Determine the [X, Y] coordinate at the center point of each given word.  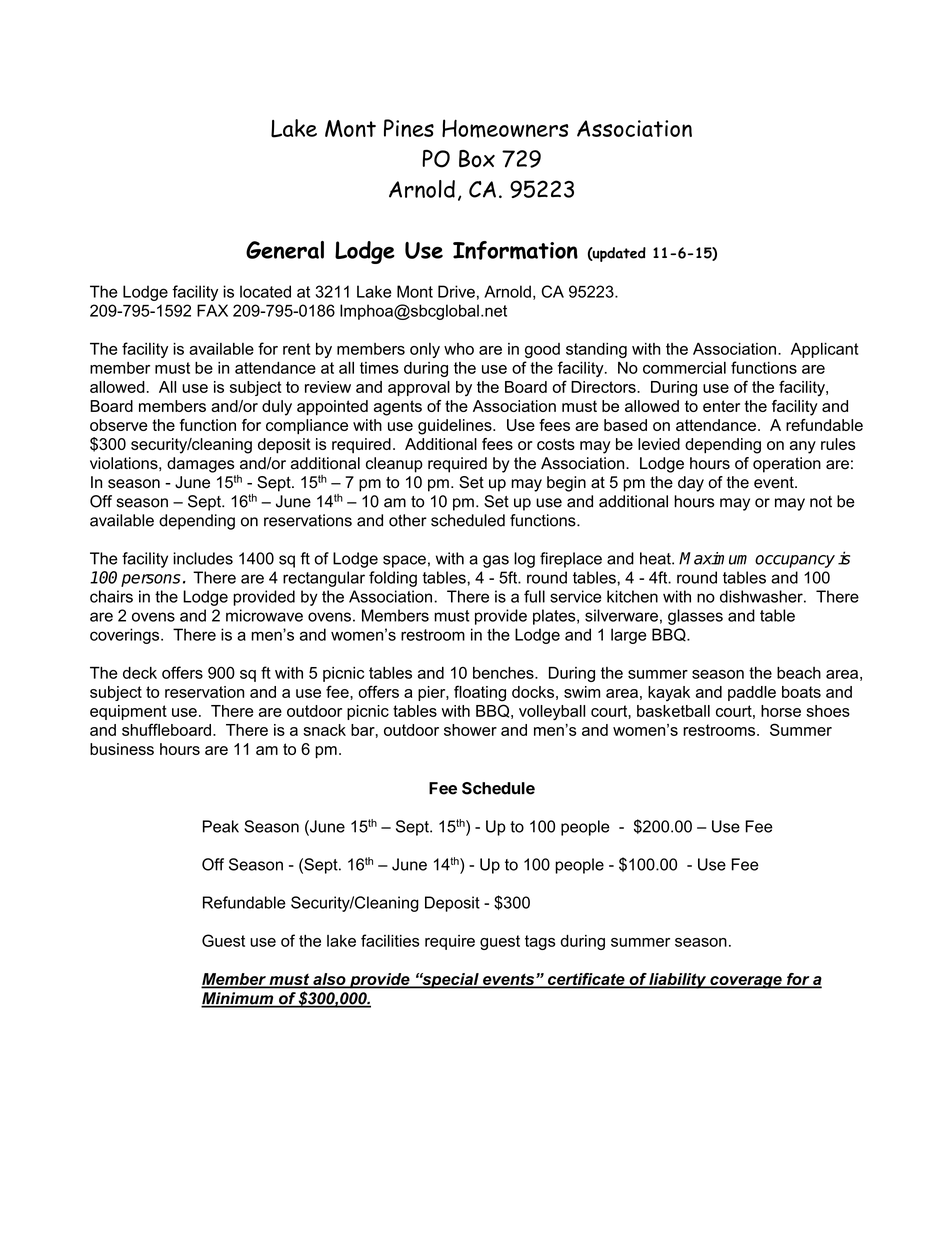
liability [678, 981]
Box [477, 159]
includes [203, 558]
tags [540, 942]
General [285, 250]
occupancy [795, 561]
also [329, 980]
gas [496, 561]
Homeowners [505, 128]
